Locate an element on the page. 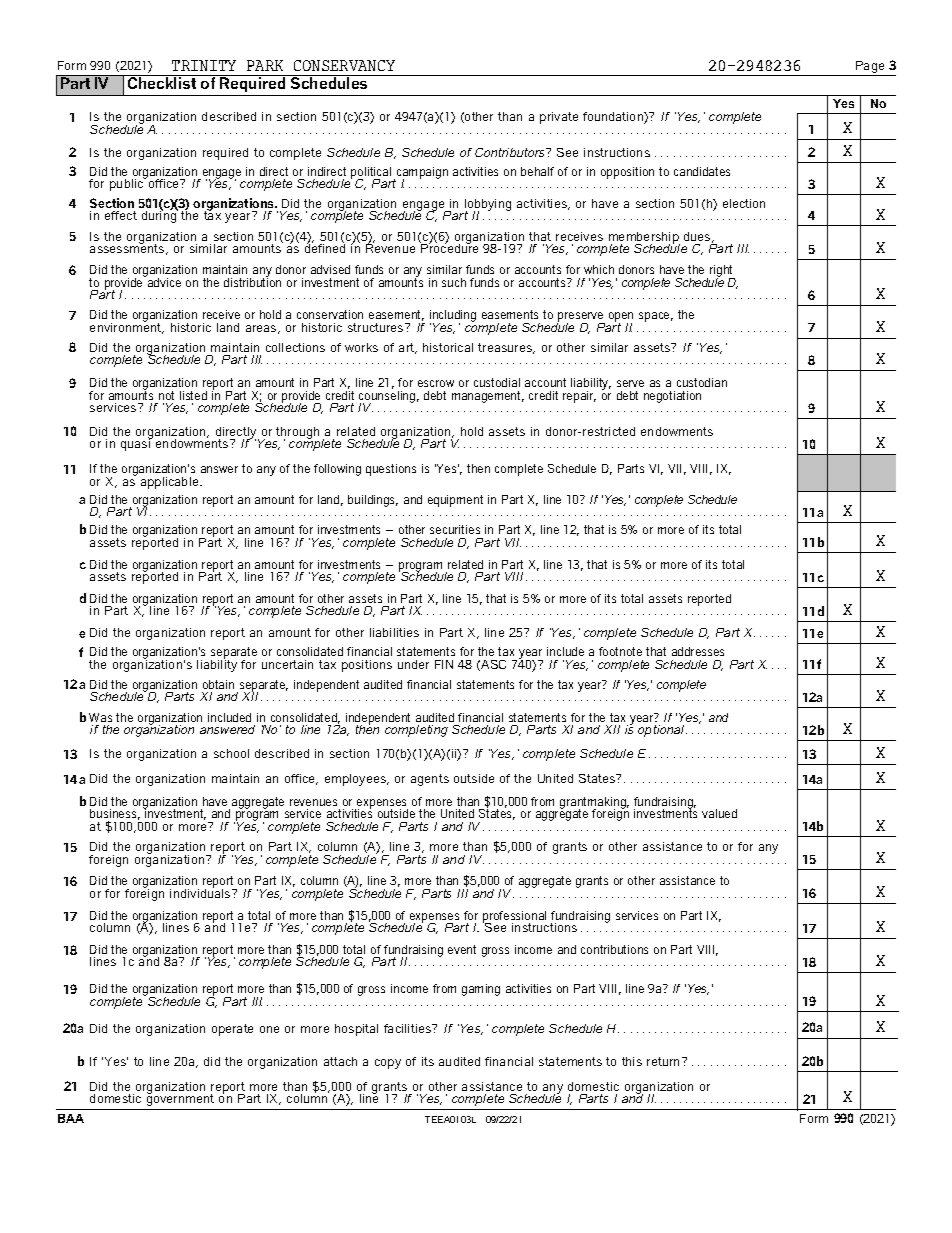  BAA is located at coordinates (71, 1118).
